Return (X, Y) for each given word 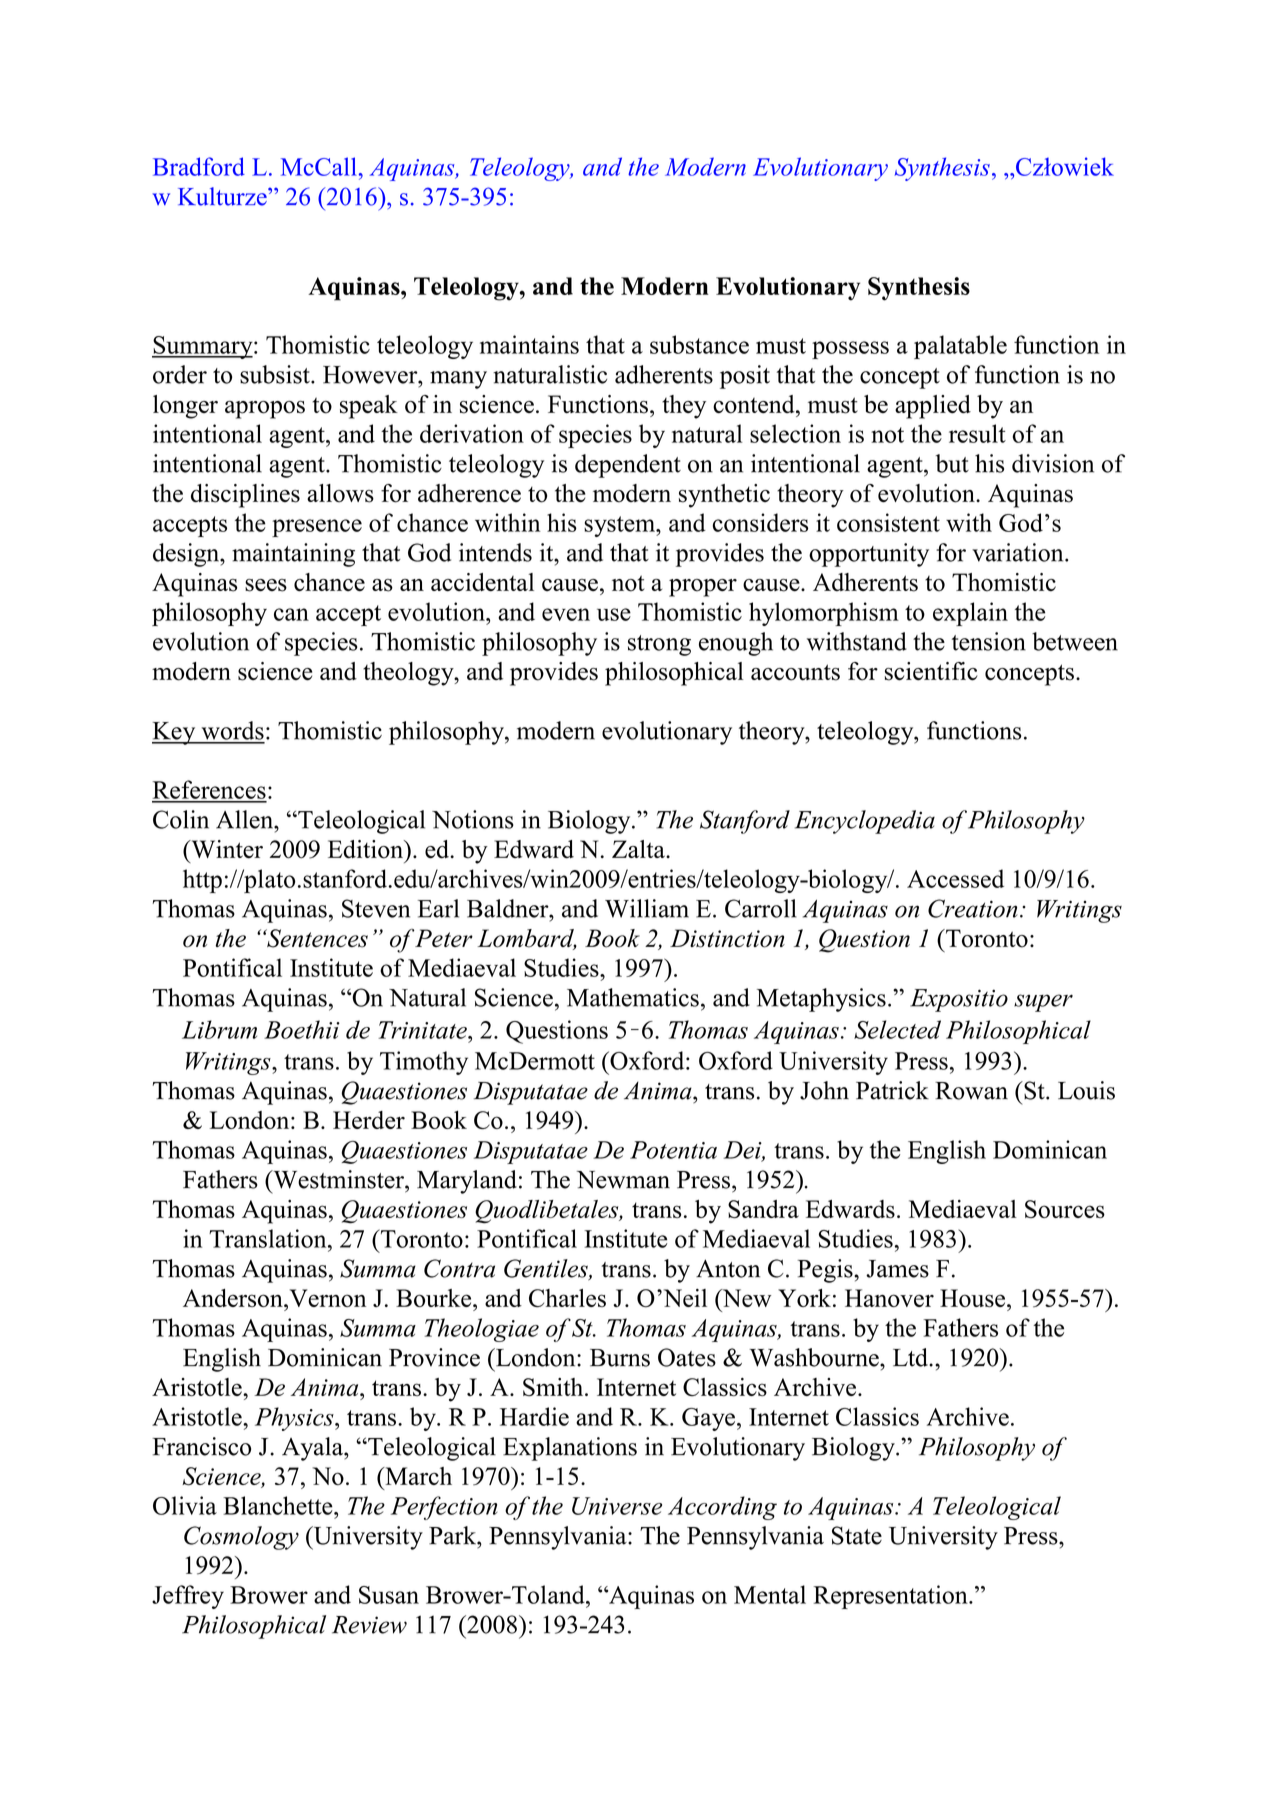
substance (699, 344)
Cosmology (241, 1538)
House (972, 1298)
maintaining (293, 555)
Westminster (338, 1179)
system (620, 526)
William (647, 908)
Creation (973, 908)
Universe (617, 1506)
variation (1019, 552)
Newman (623, 1180)
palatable (960, 347)
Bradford (199, 166)
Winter (226, 849)
